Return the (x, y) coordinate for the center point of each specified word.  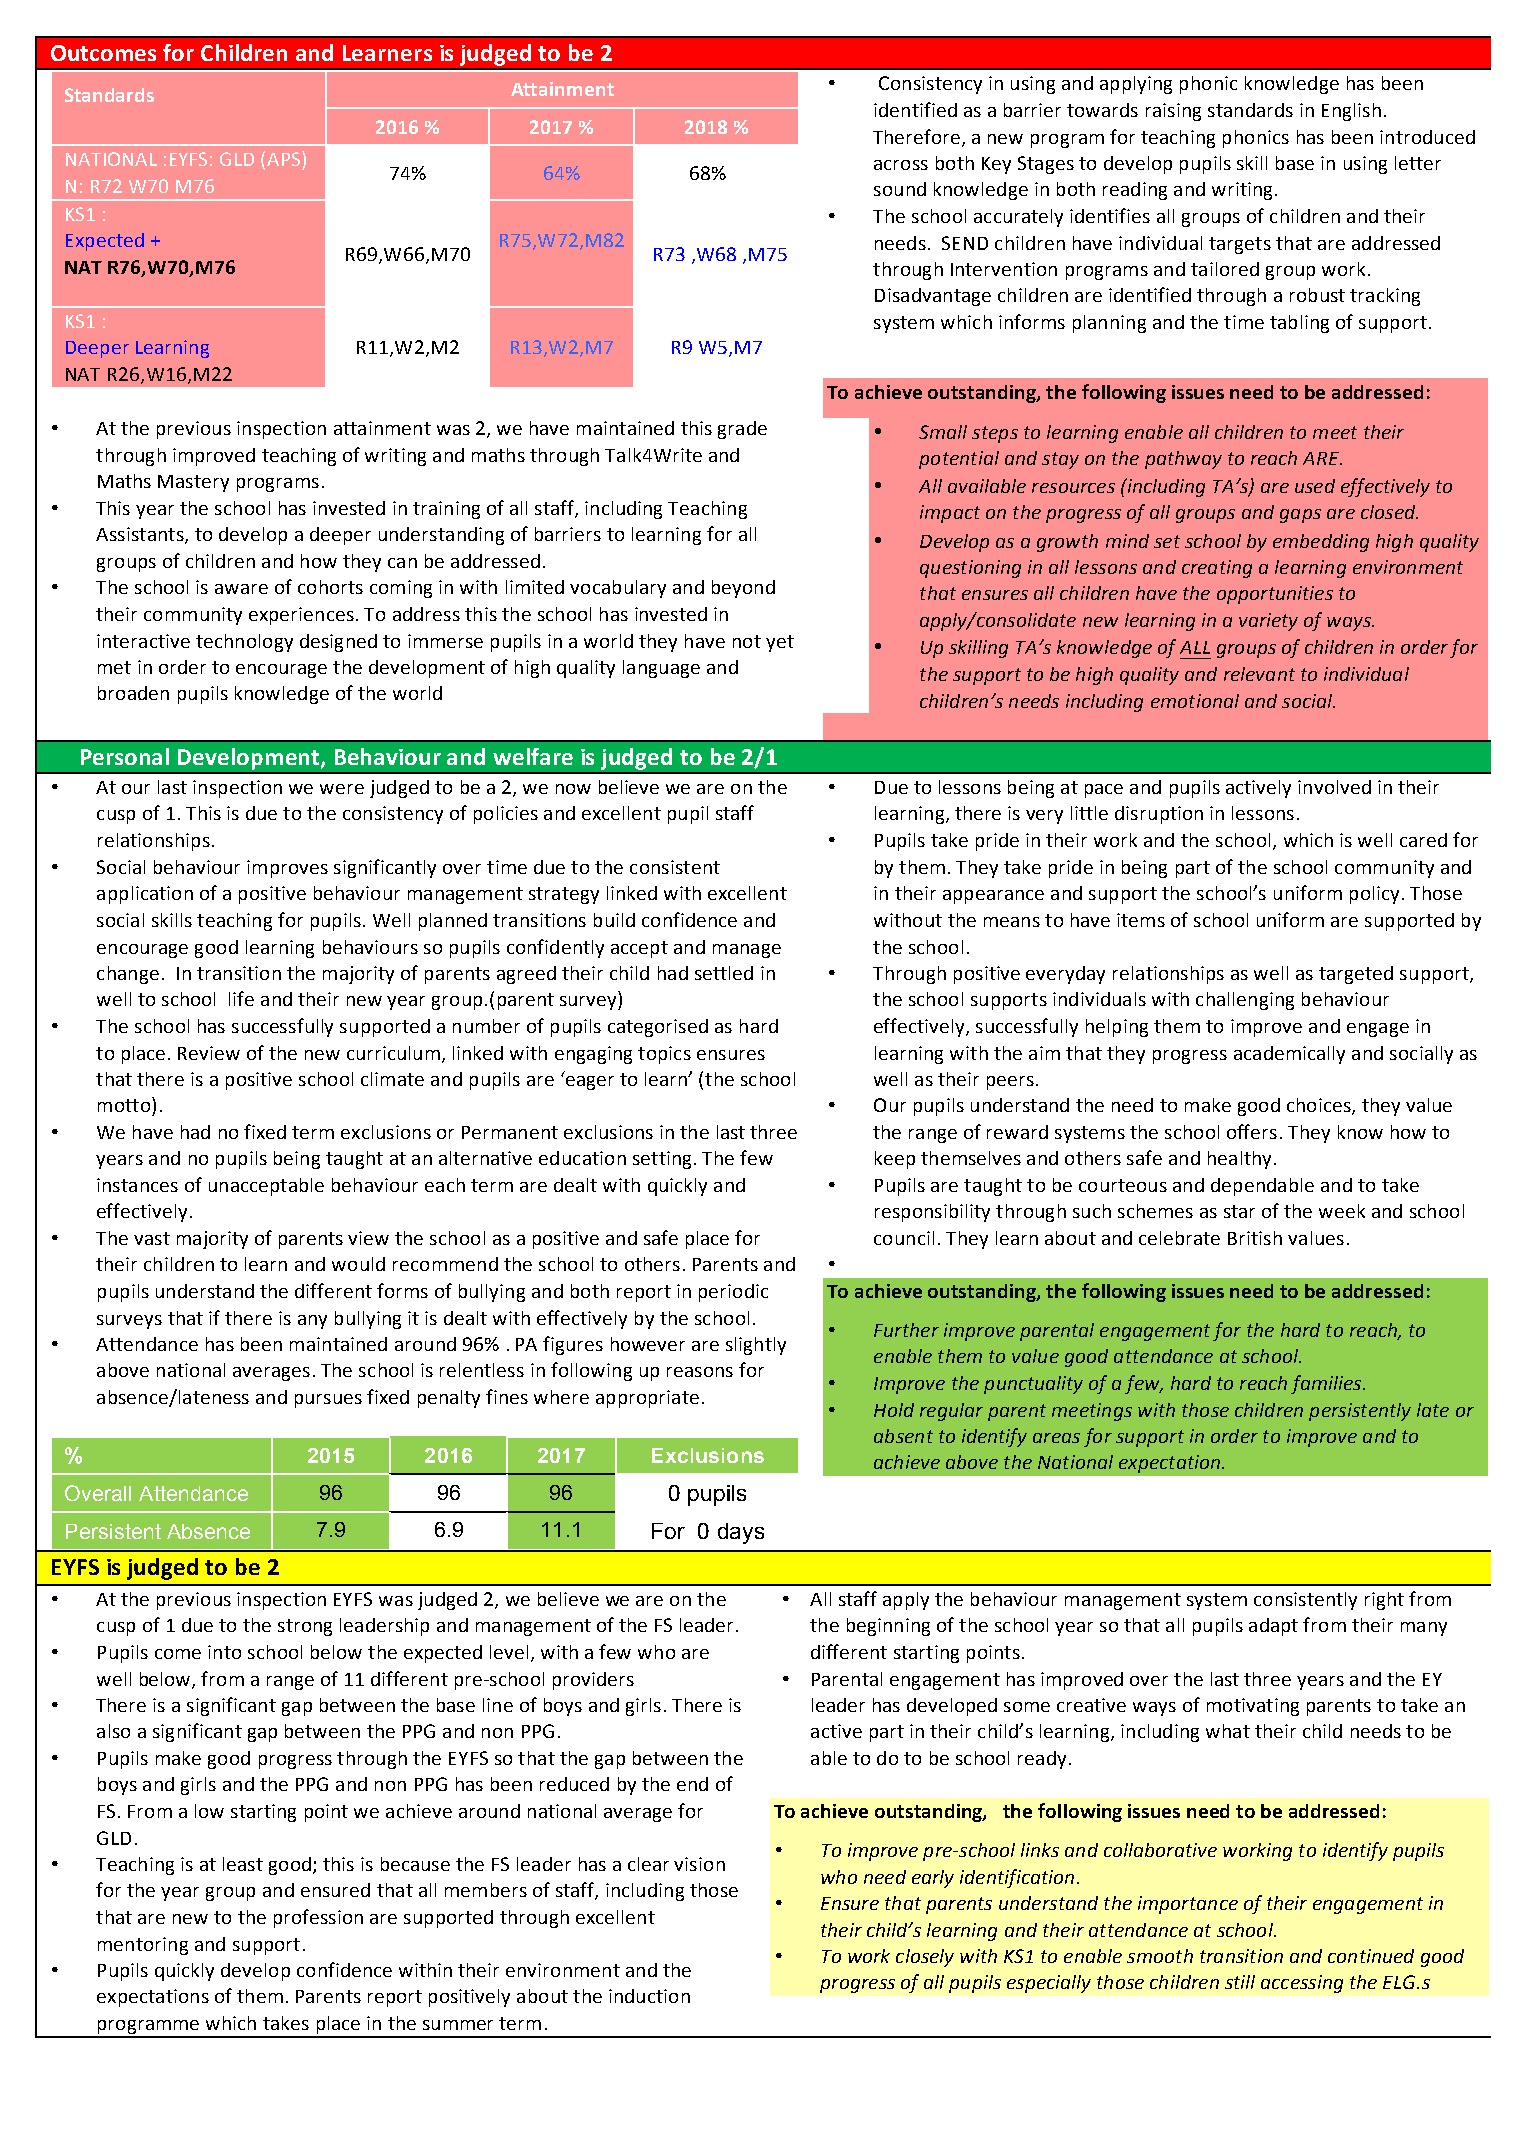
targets (1240, 245)
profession (318, 1918)
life (241, 998)
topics (664, 1055)
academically (1289, 1055)
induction (649, 1996)
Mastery (193, 483)
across (901, 165)
